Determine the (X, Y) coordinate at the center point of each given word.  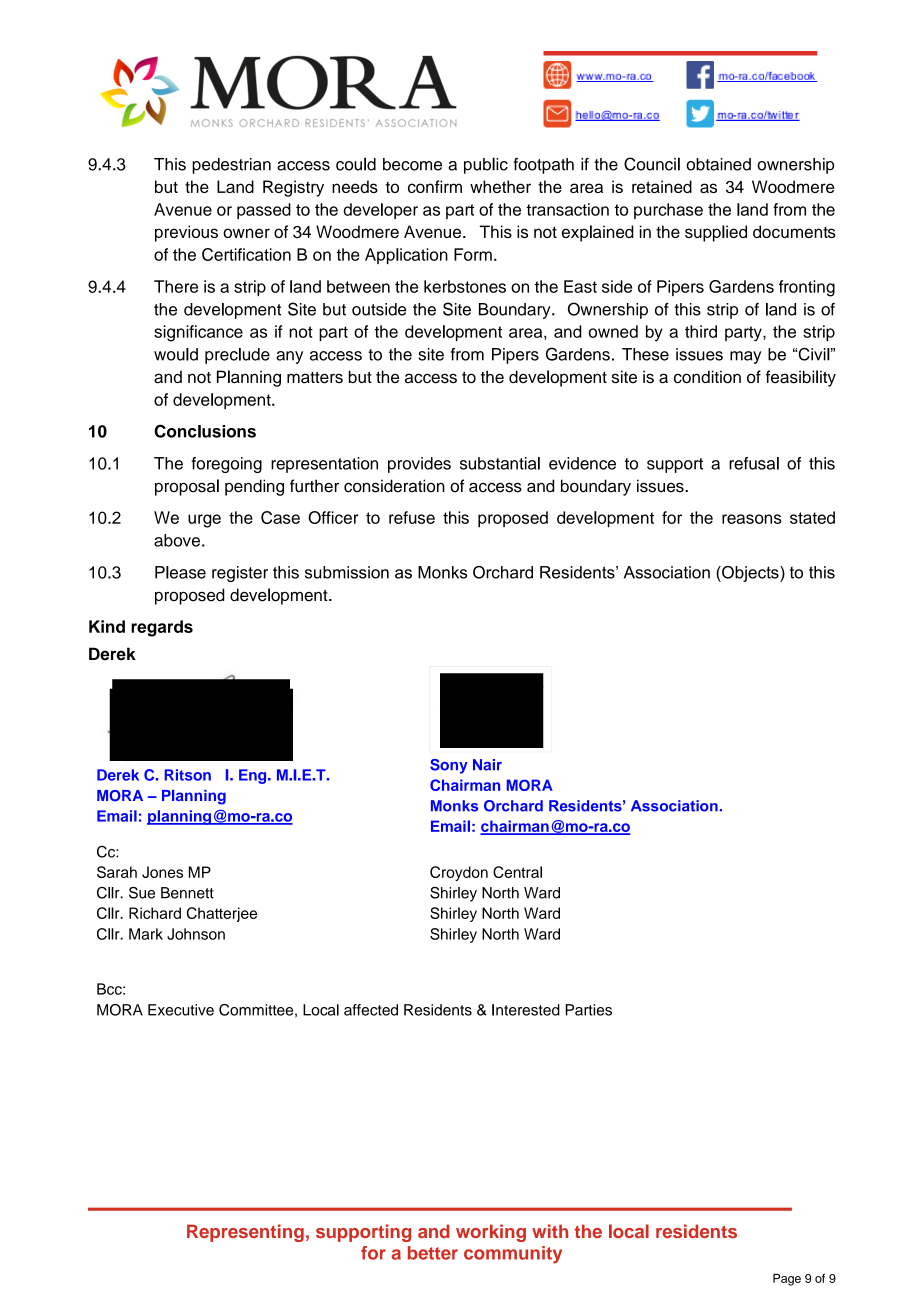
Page (787, 1280)
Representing (245, 1233)
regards (162, 628)
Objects (750, 574)
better (433, 1253)
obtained (718, 164)
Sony (449, 766)
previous (186, 233)
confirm (435, 186)
